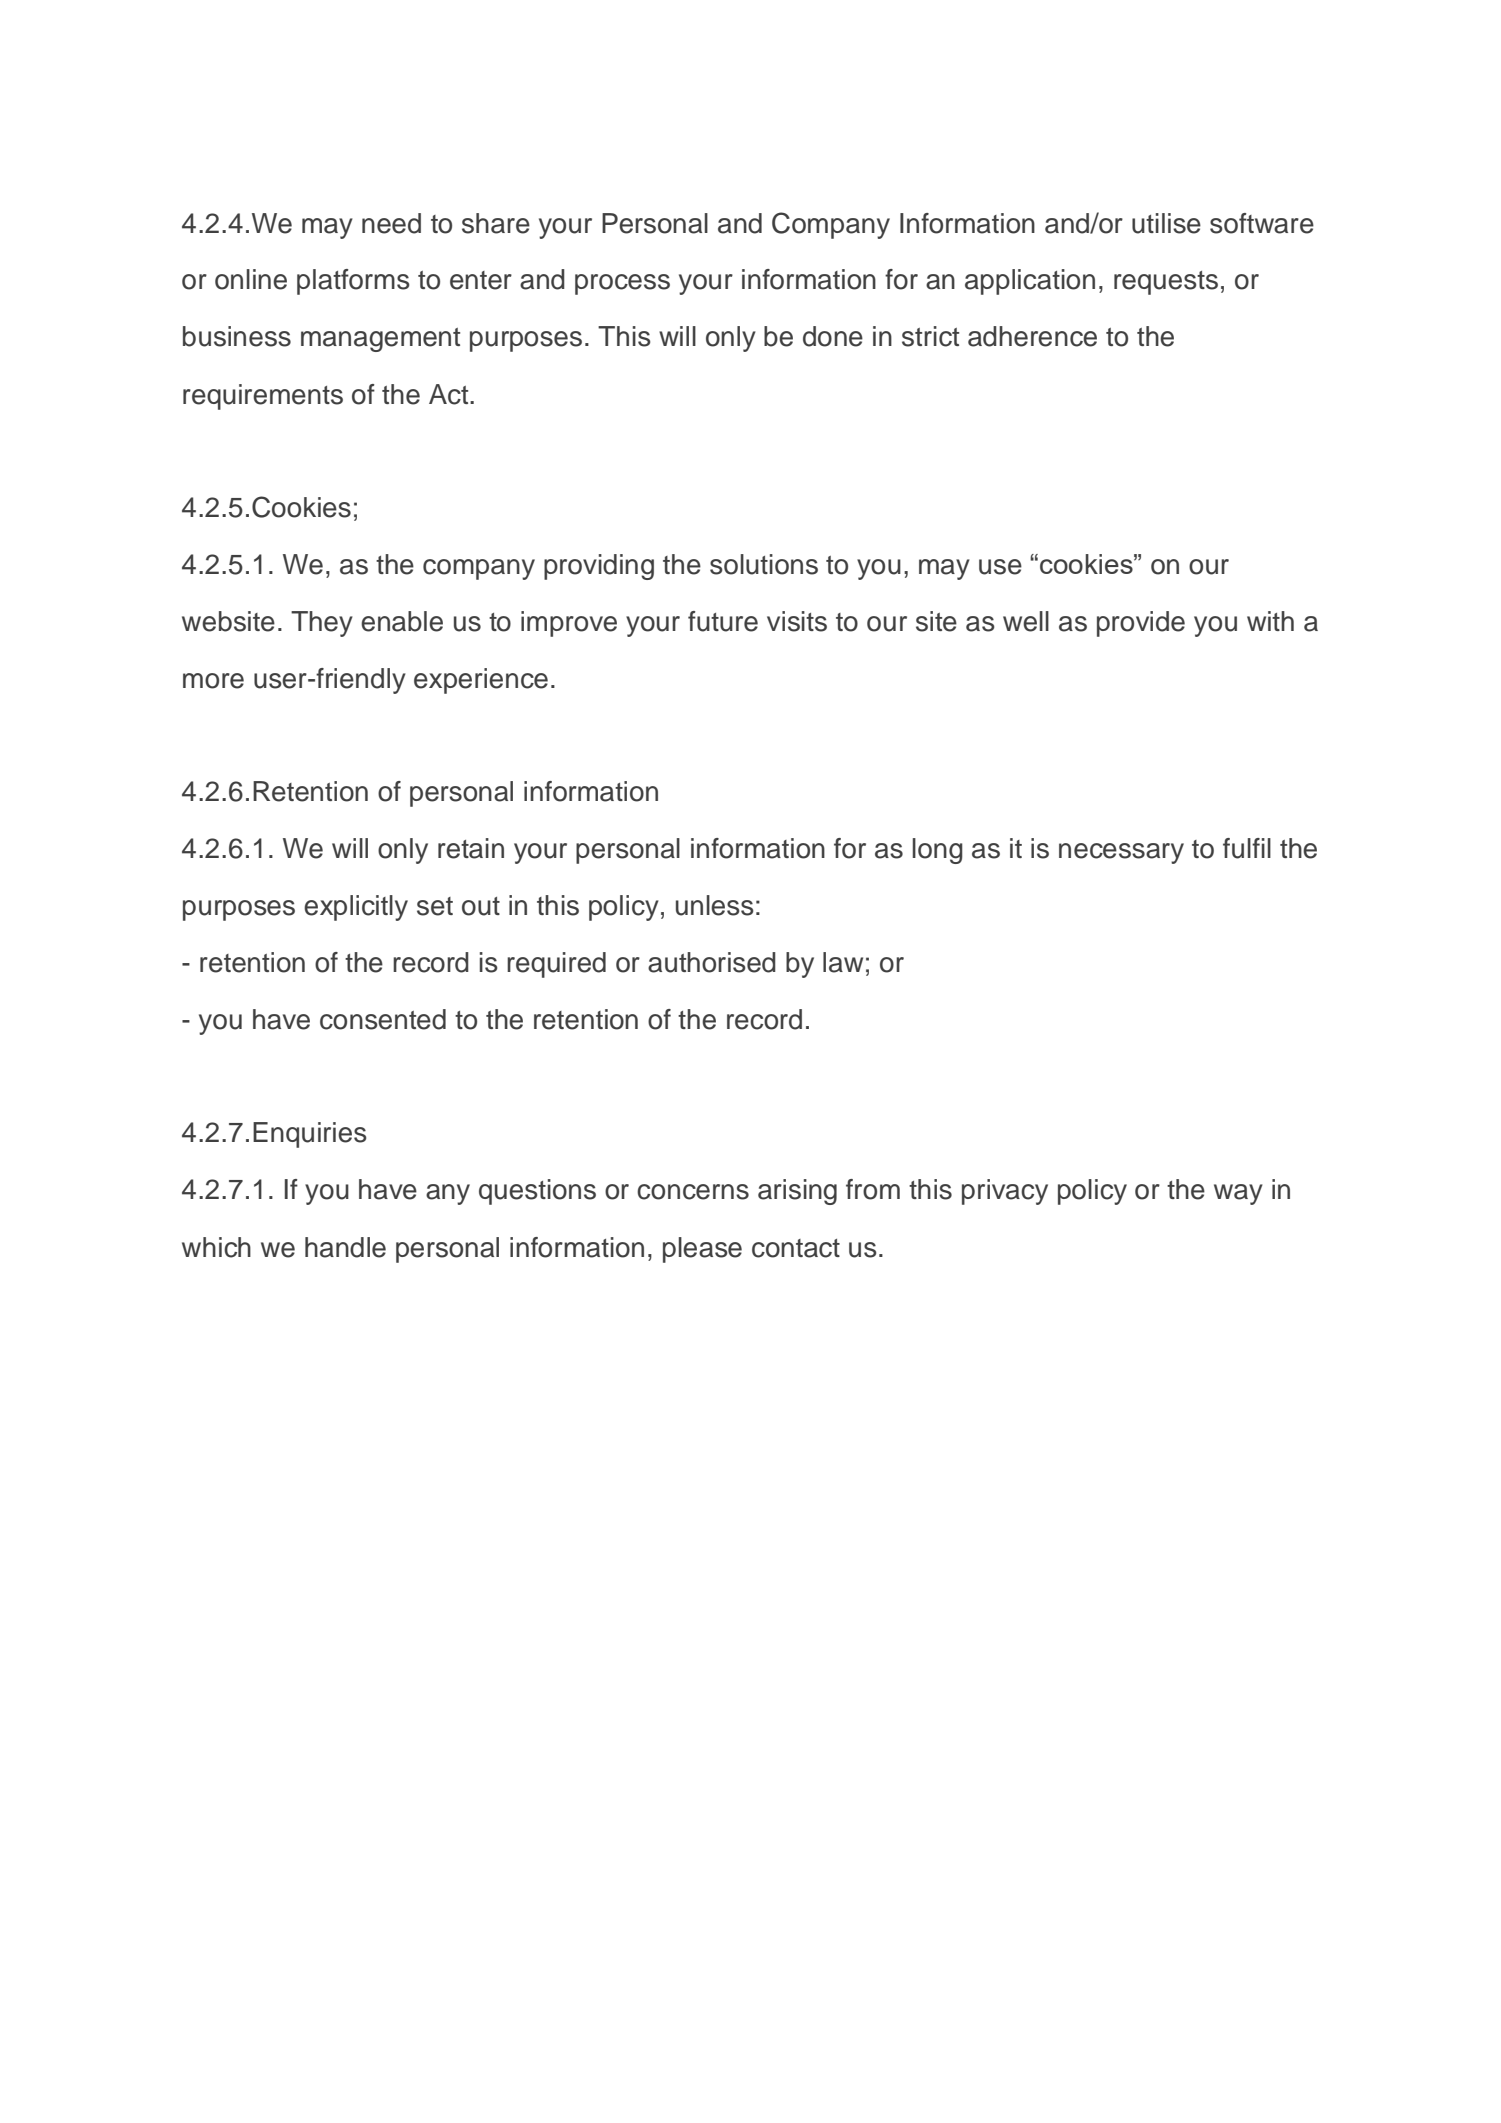 The image size is (1501, 2123). Describe the element at coordinates (712, 962) in the screenshot. I see `authorised` at that location.
